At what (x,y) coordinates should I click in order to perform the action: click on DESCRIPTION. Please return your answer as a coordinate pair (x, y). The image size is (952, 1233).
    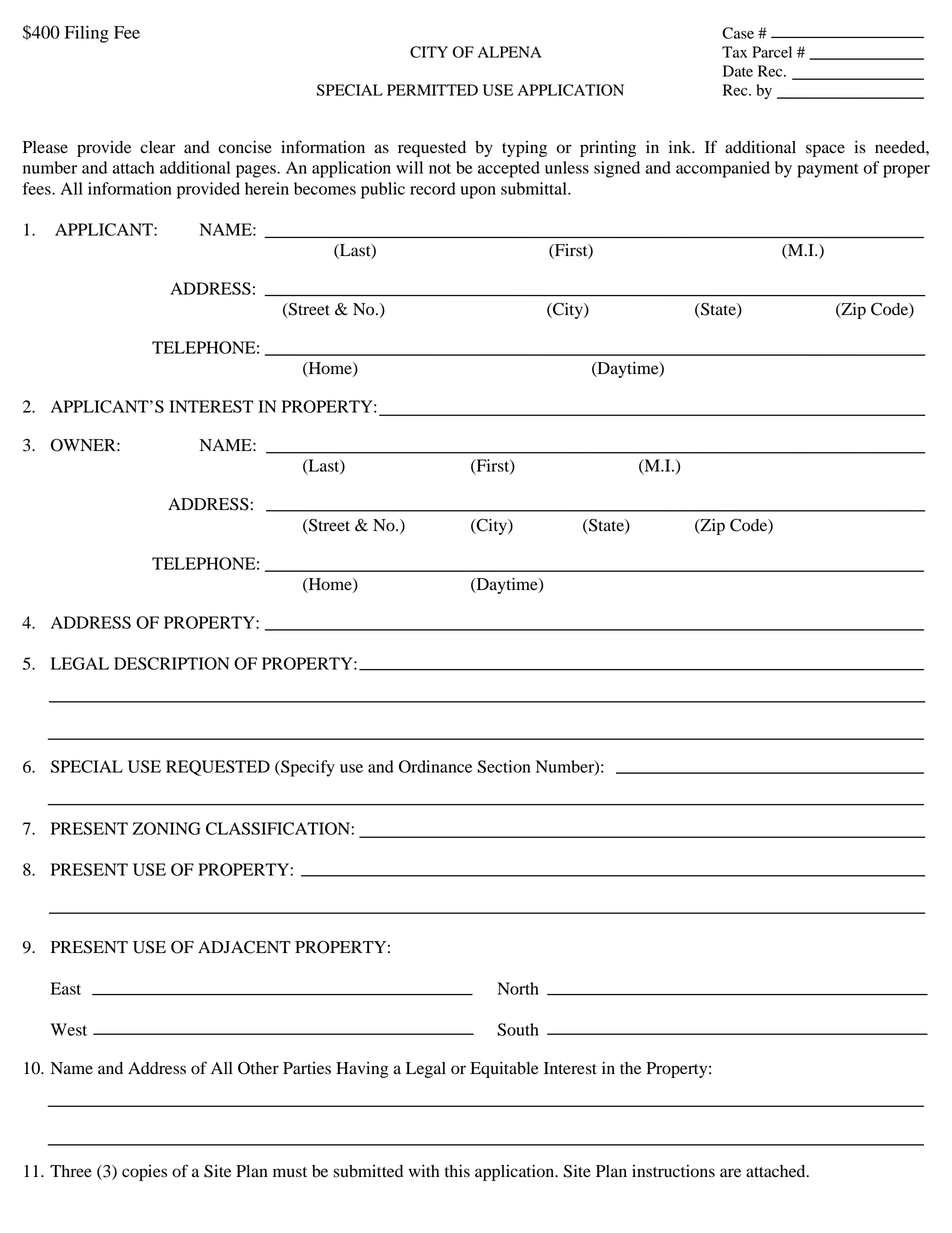
    Looking at the image, I should click on (172, 663).
